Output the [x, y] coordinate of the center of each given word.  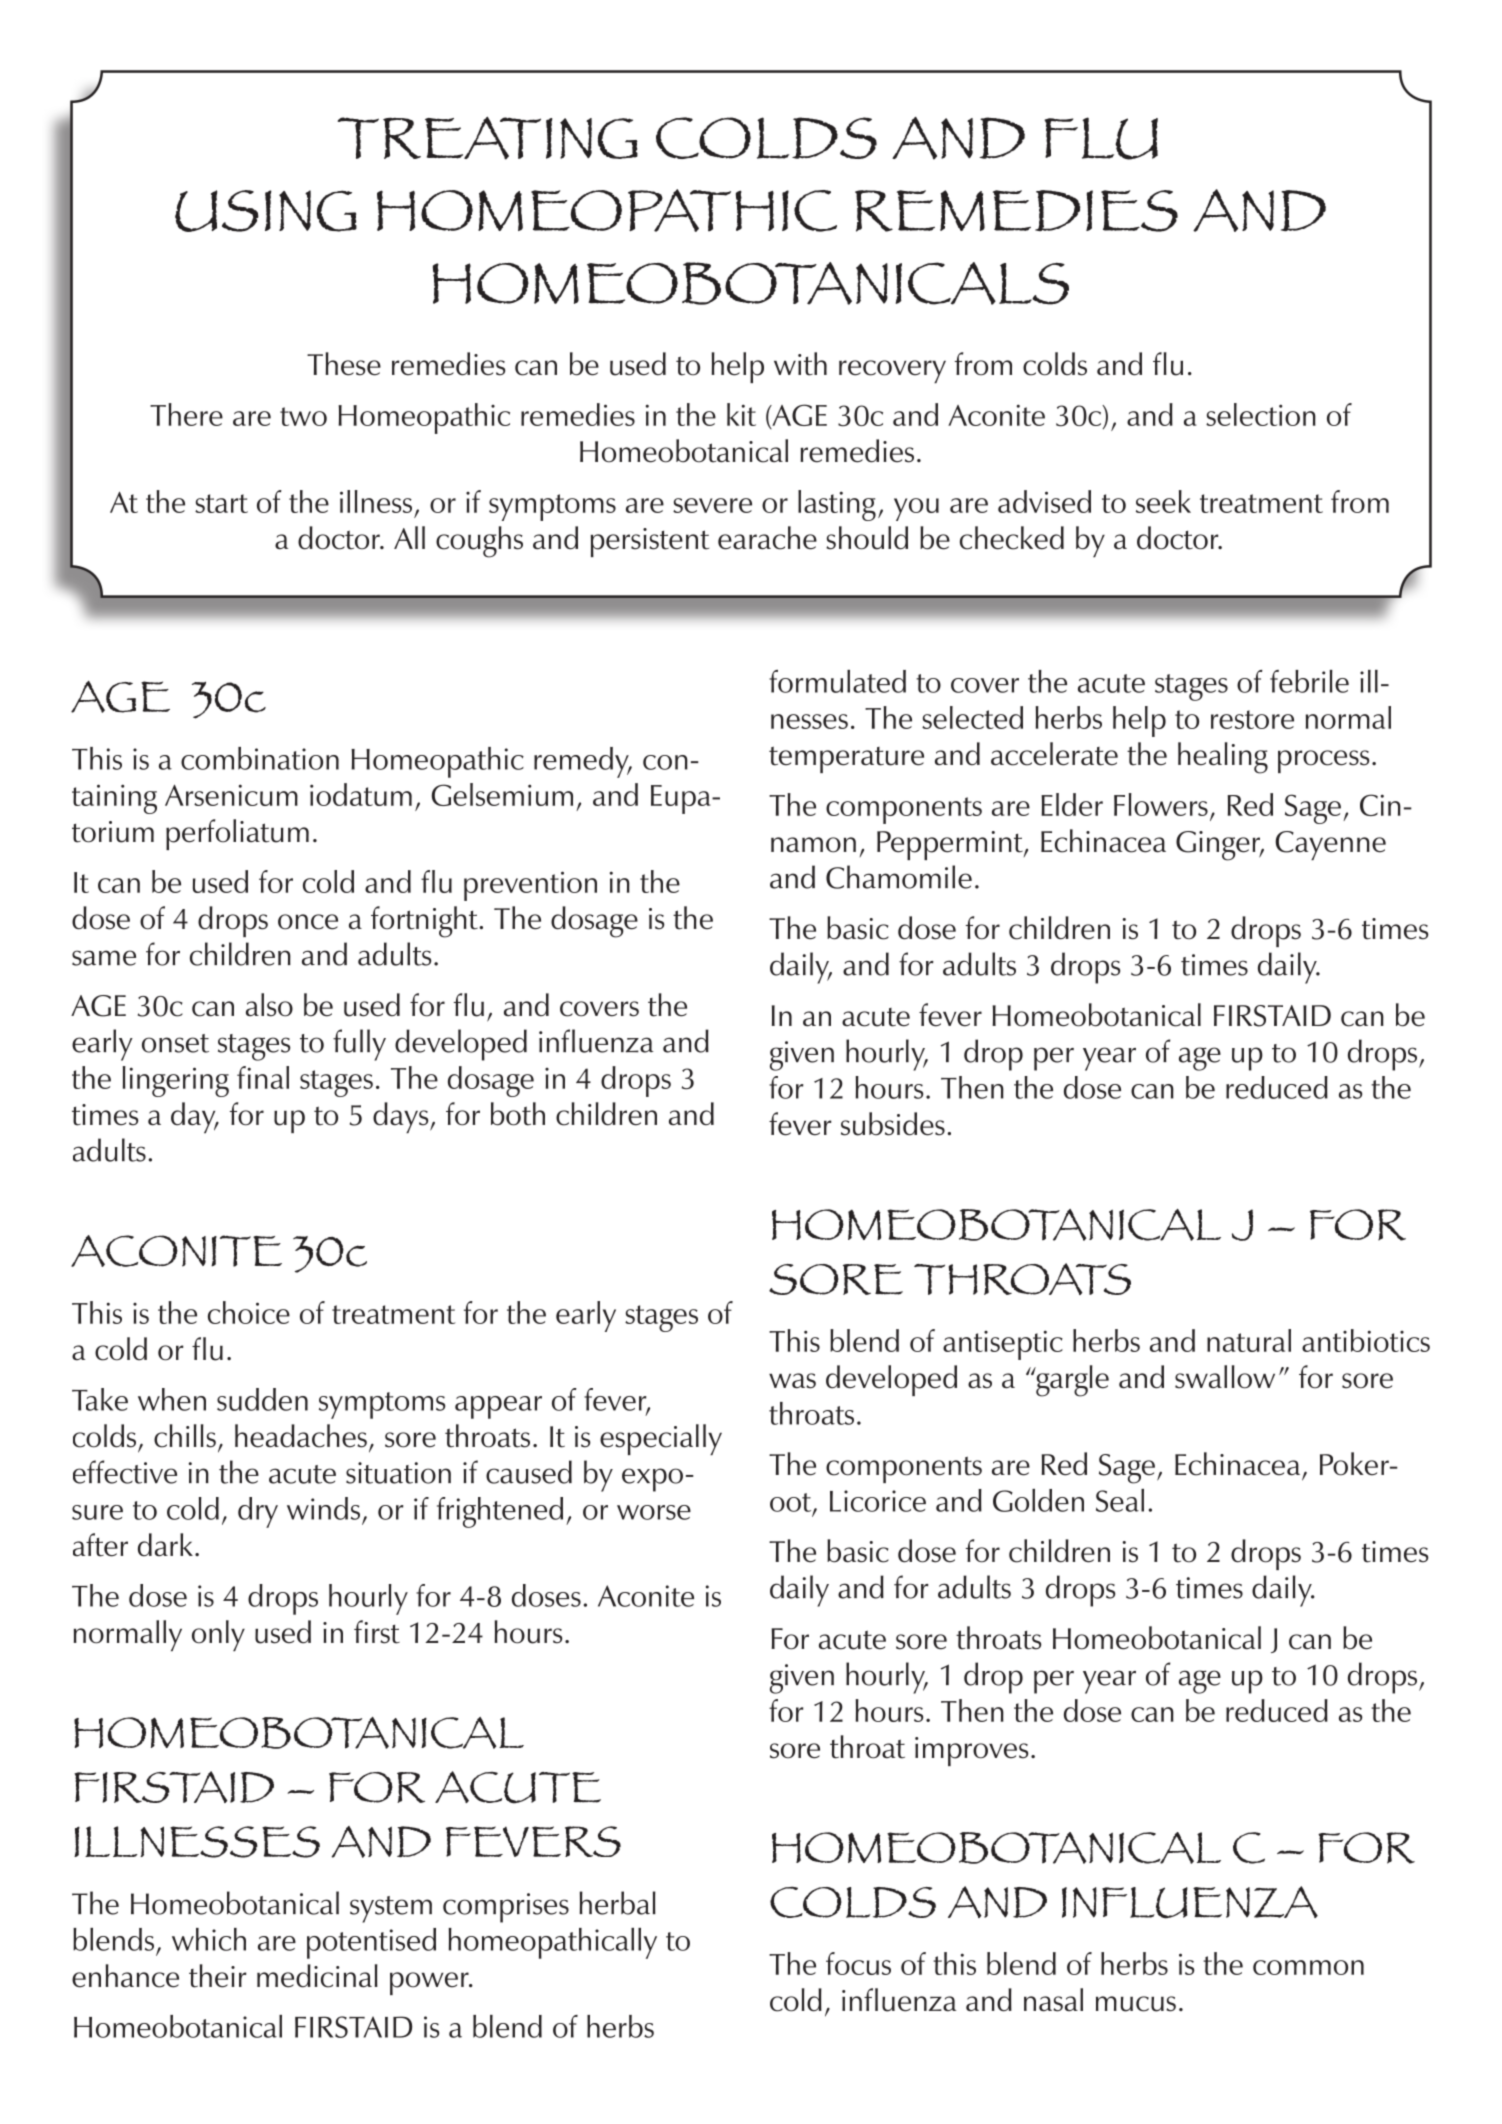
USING [266, 211]
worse [654, 1512]
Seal [1120, 1500]
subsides [893, 1124]
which [209, 1939]
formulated [837, 681]
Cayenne [1330, 845]
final [263, 1077]
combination [260, 758]
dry [258, 1512]
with [800, 364]
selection [1261, 414]
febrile [1309, 681]
